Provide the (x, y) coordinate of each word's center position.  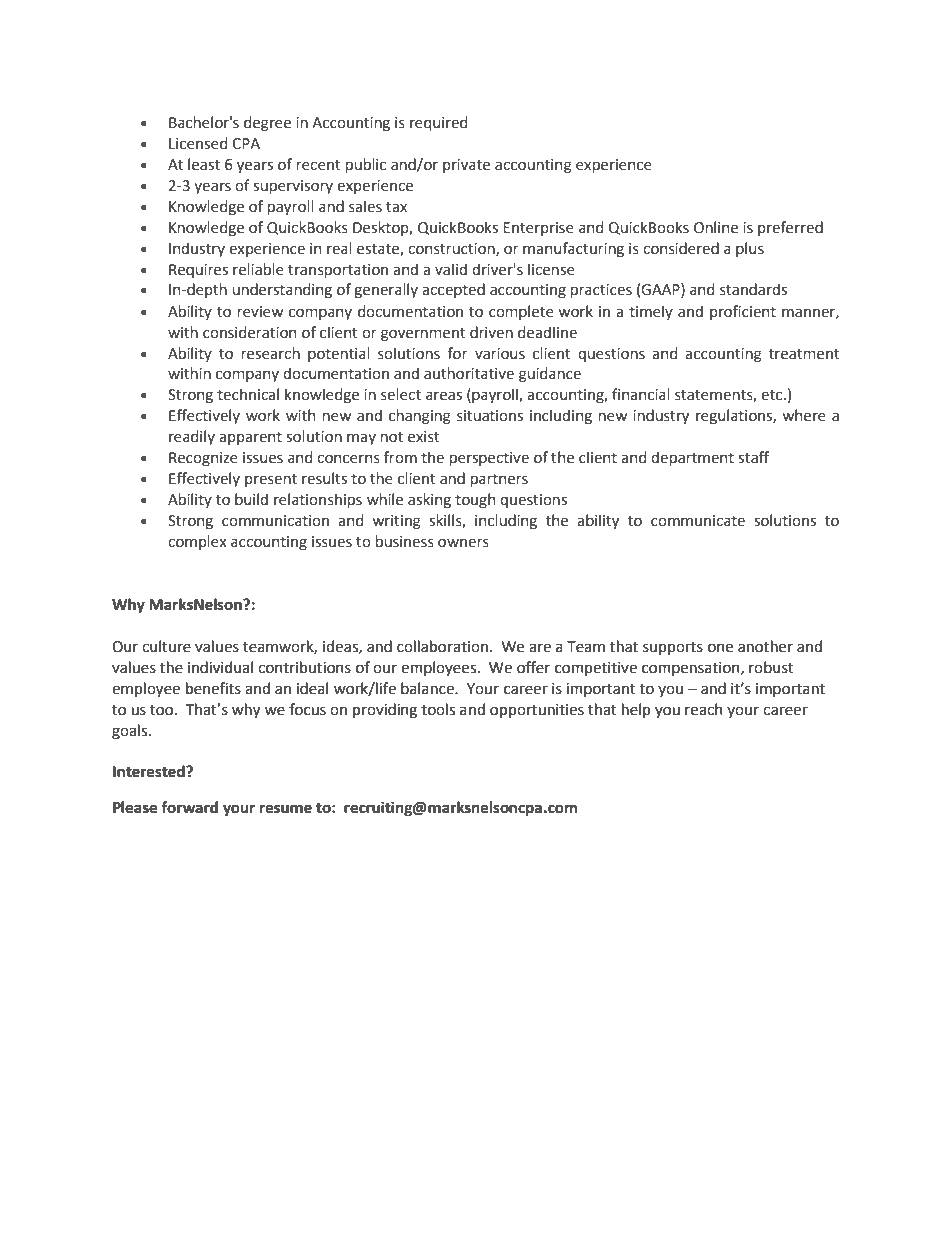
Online (716, 227)
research (271, 353)
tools (438, 709)
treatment (804, 354)
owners (463, 543)
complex (197, 542)
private (466, 166)
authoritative (469, 373)
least (204, 164)
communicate (698, 521)
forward (189, 807)
